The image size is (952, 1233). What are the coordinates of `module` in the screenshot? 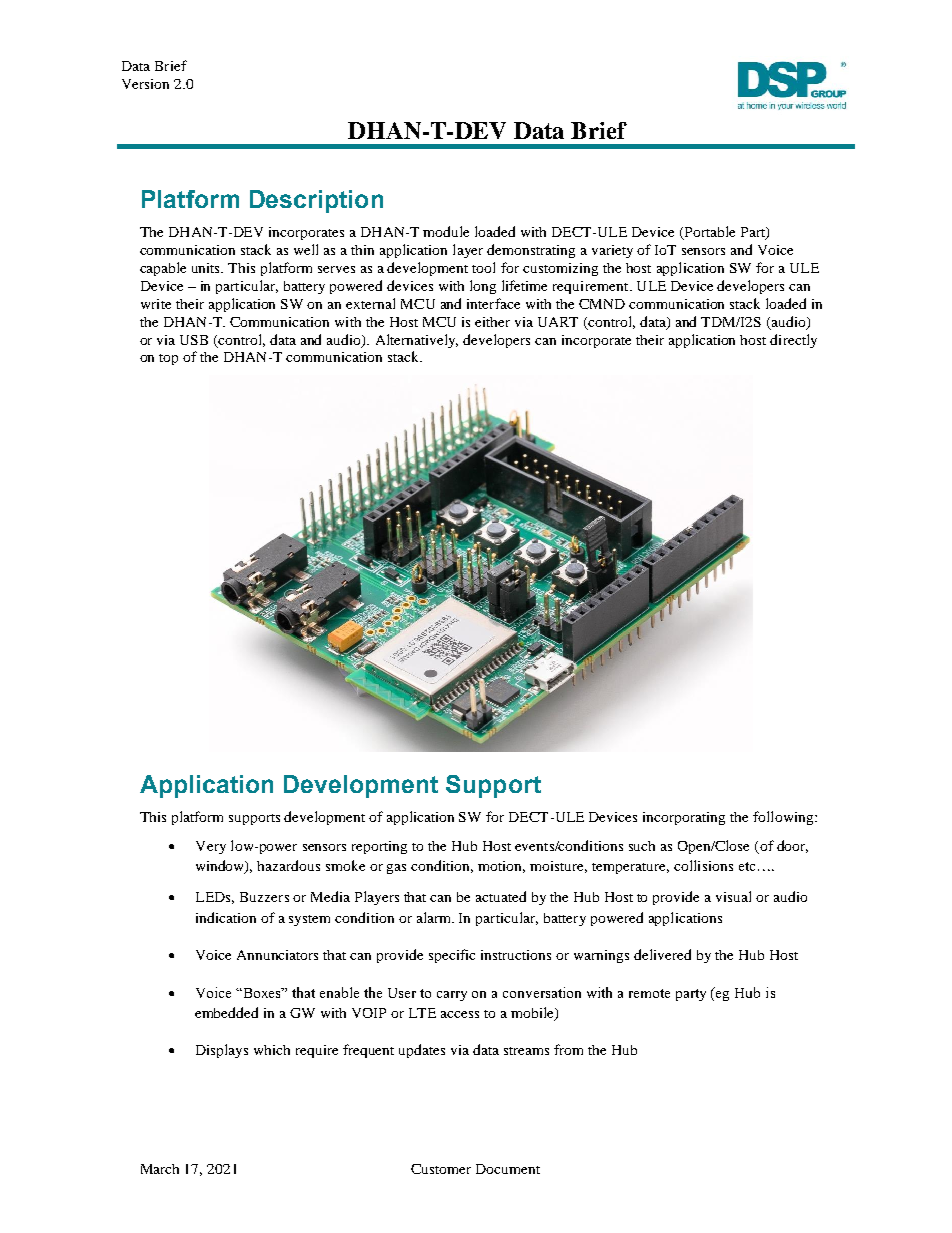 It's located at (446, 231).
